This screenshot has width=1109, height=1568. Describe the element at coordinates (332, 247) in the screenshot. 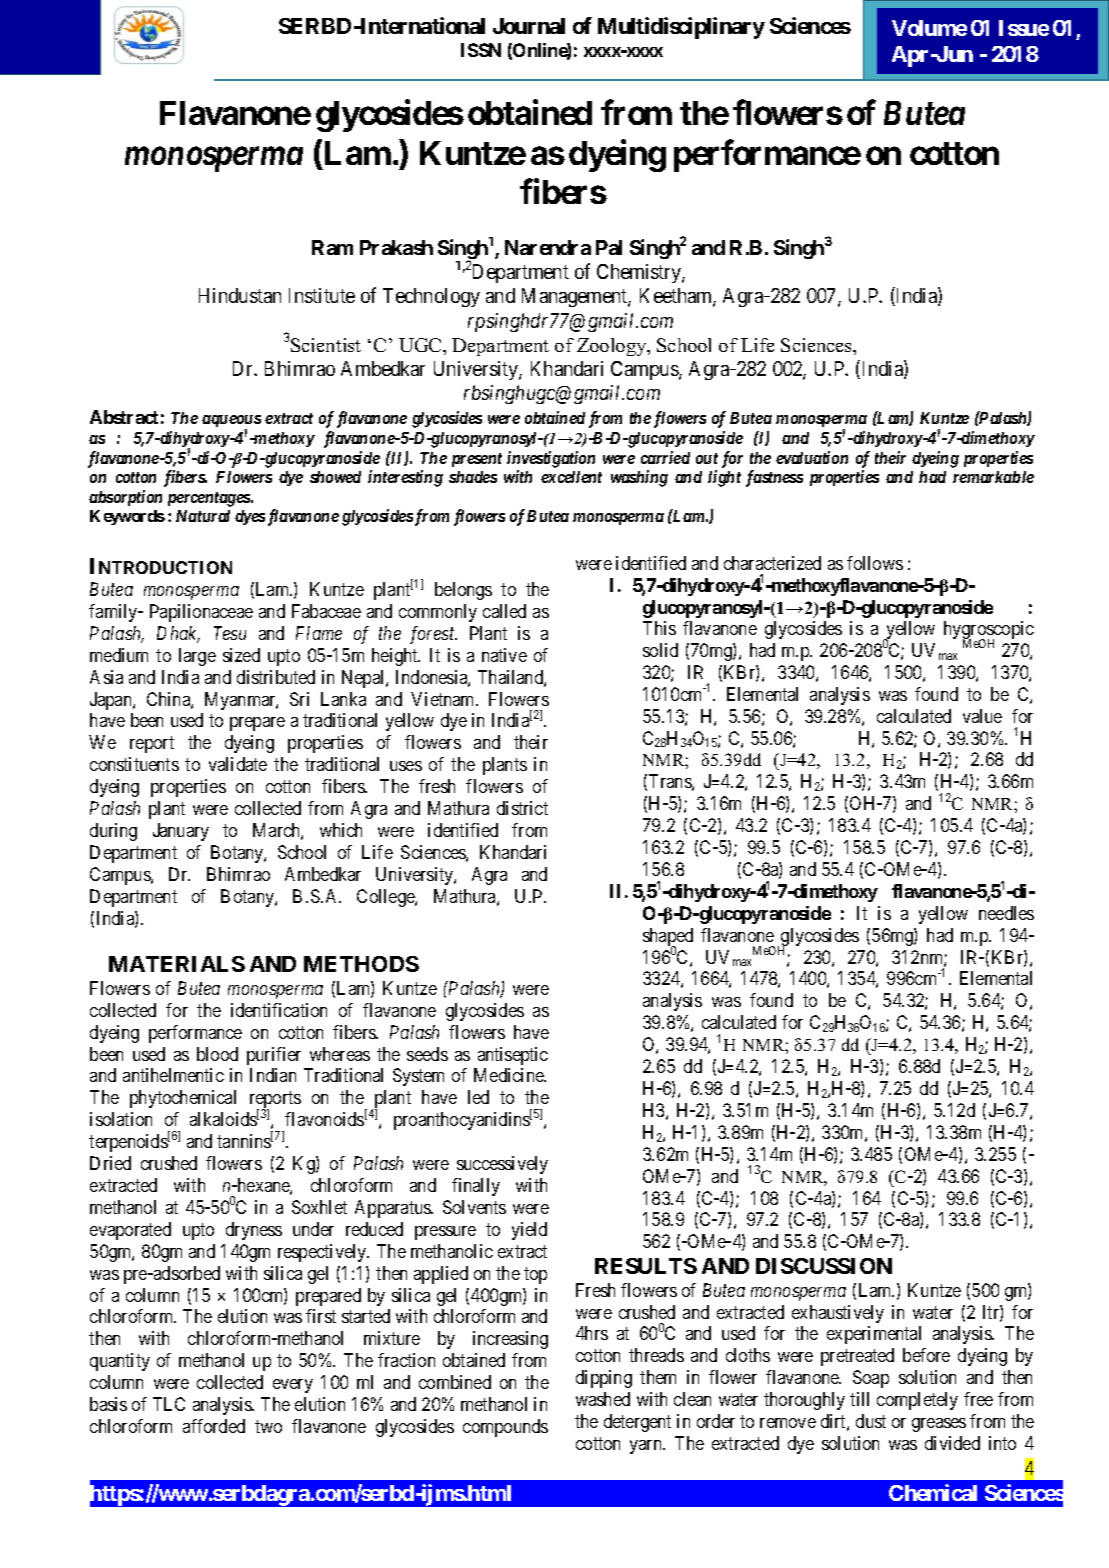

I see `Ram` at that location.
